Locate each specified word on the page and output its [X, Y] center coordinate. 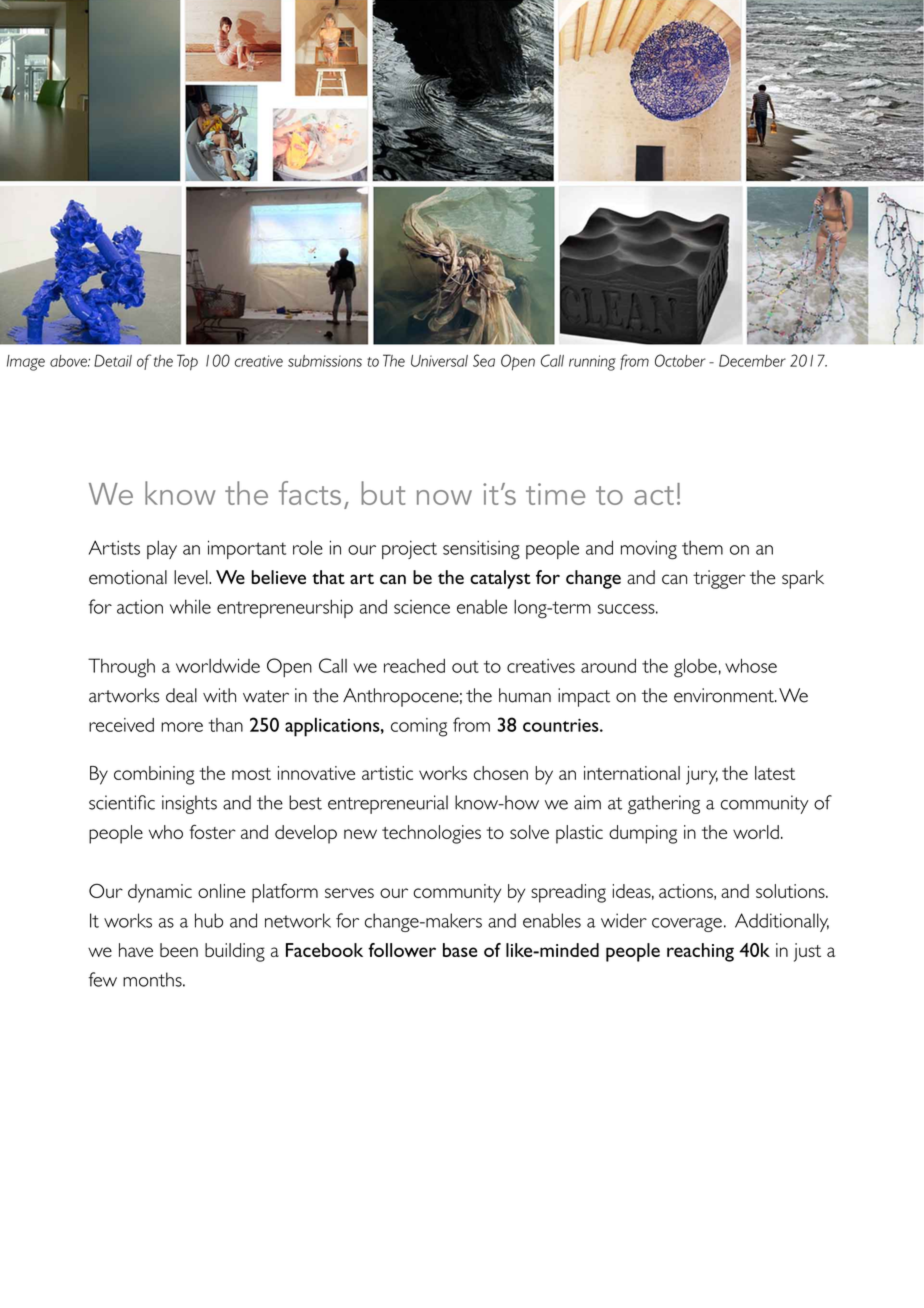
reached [414, 666]
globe [695, 668]
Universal [439, 361]
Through [121, 668]
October [680, 360]
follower [402, 950]
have [136, 950]
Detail [113, 360]
